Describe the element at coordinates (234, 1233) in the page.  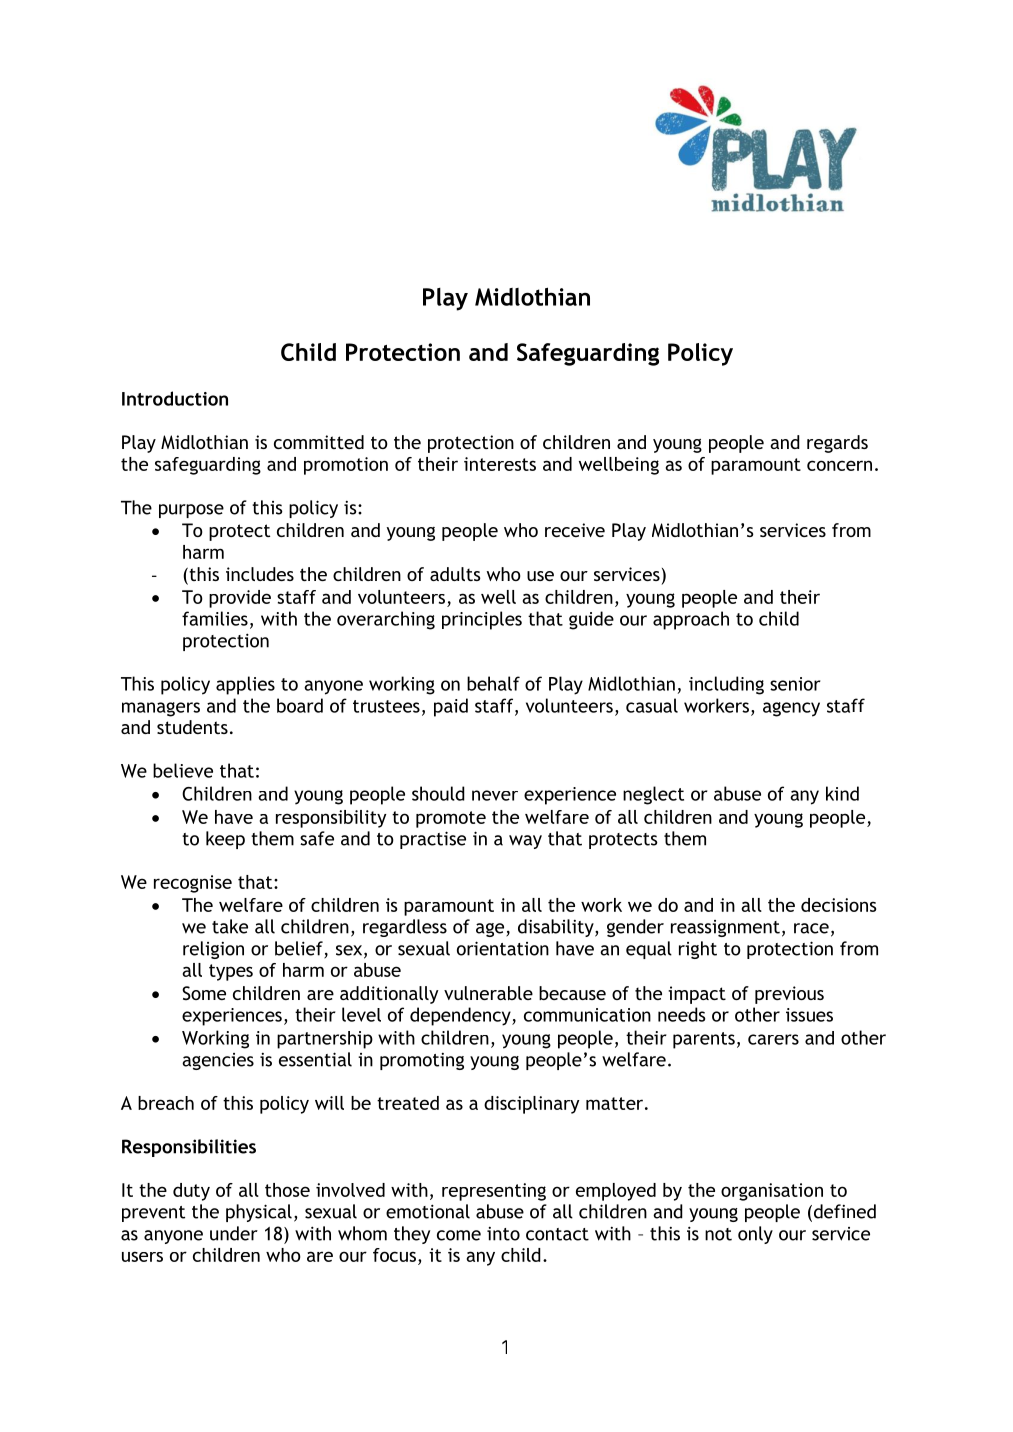
I see `under` at that location.
